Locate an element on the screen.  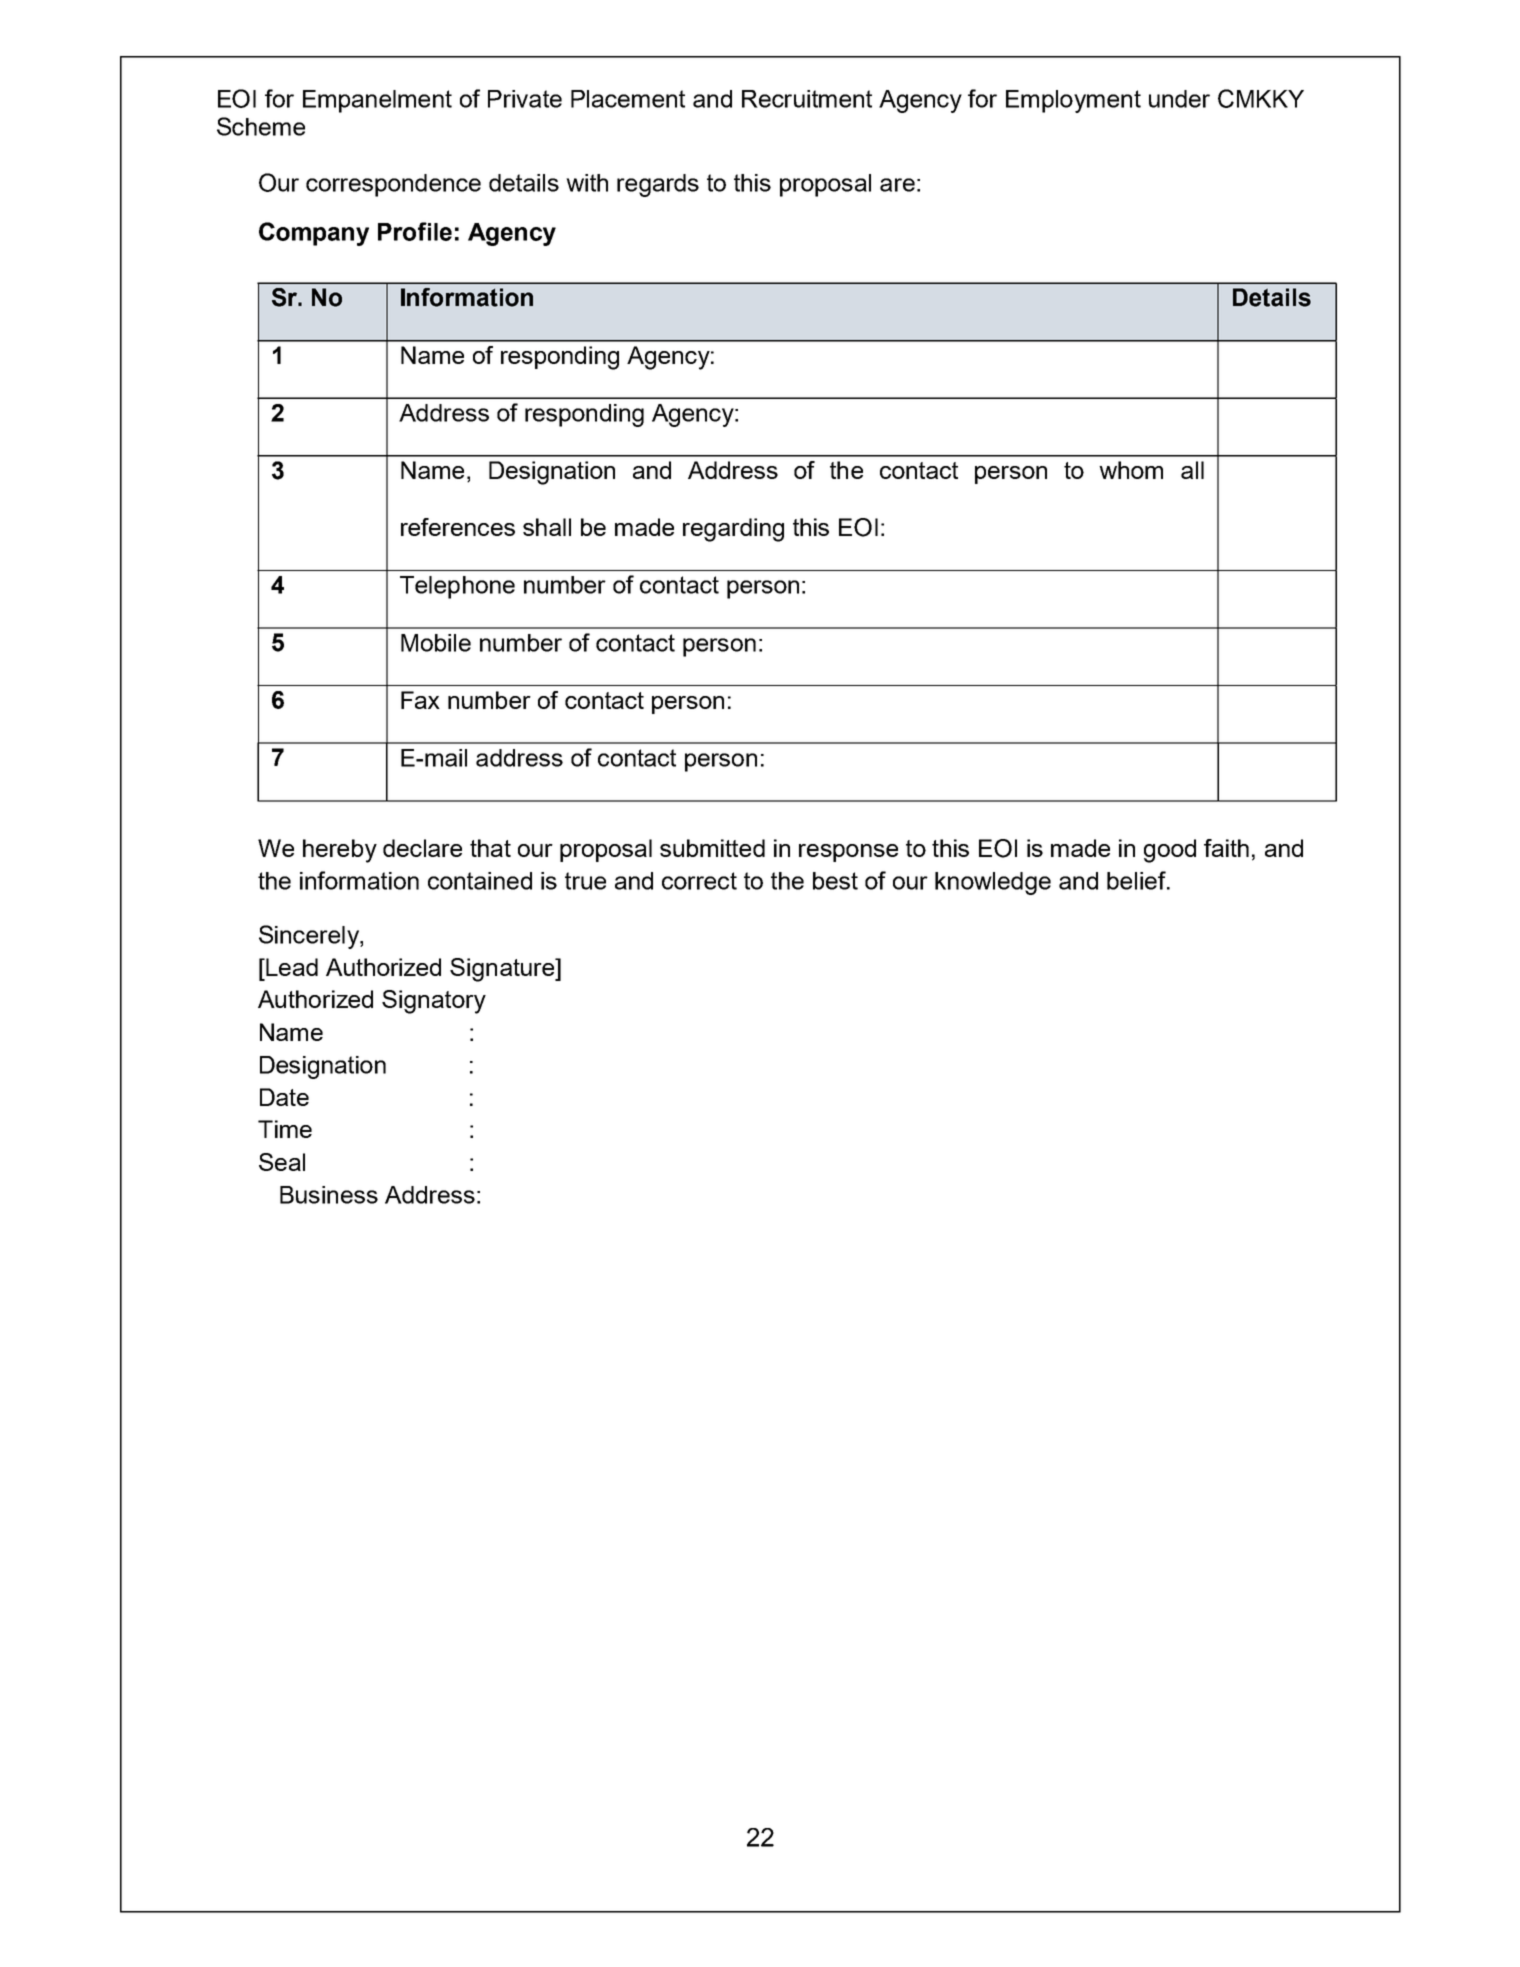
Recruitment is located at coordinates (807, 99).
